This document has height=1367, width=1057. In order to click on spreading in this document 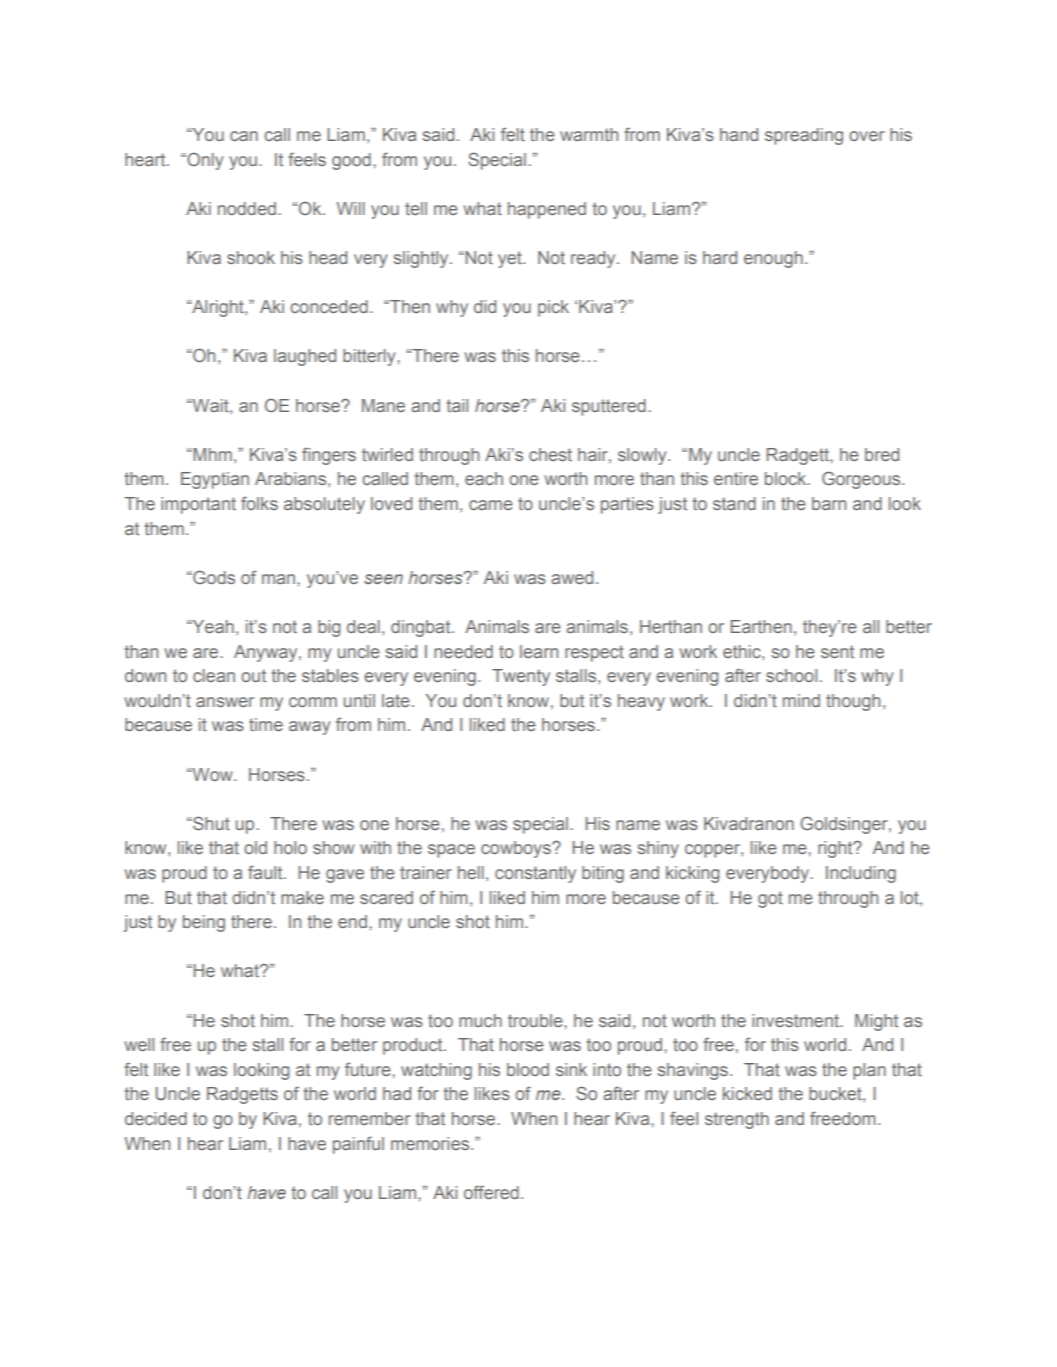, I will do `click(804, 136)`.
